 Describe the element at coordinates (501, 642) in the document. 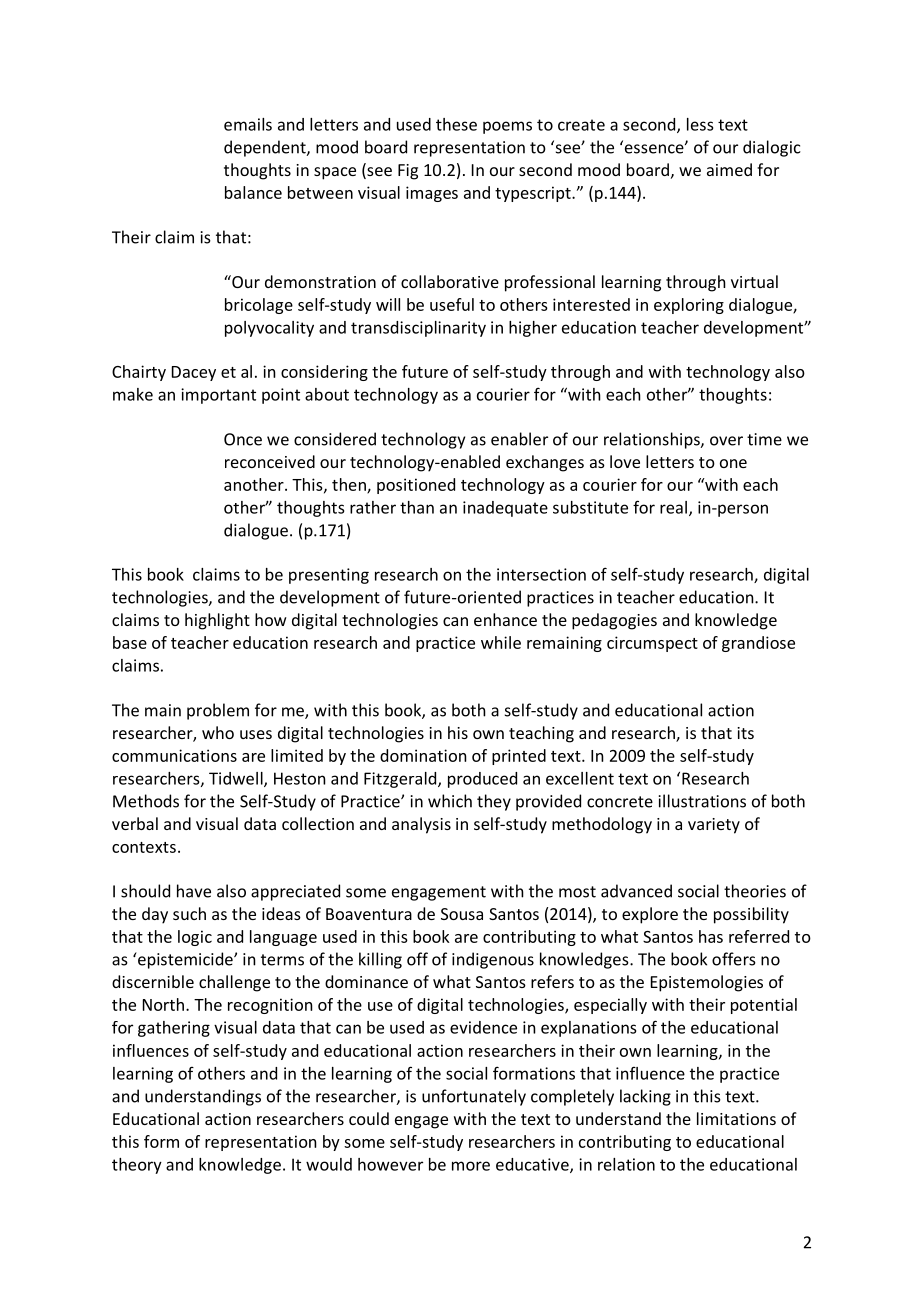

I see `while` at that location.
